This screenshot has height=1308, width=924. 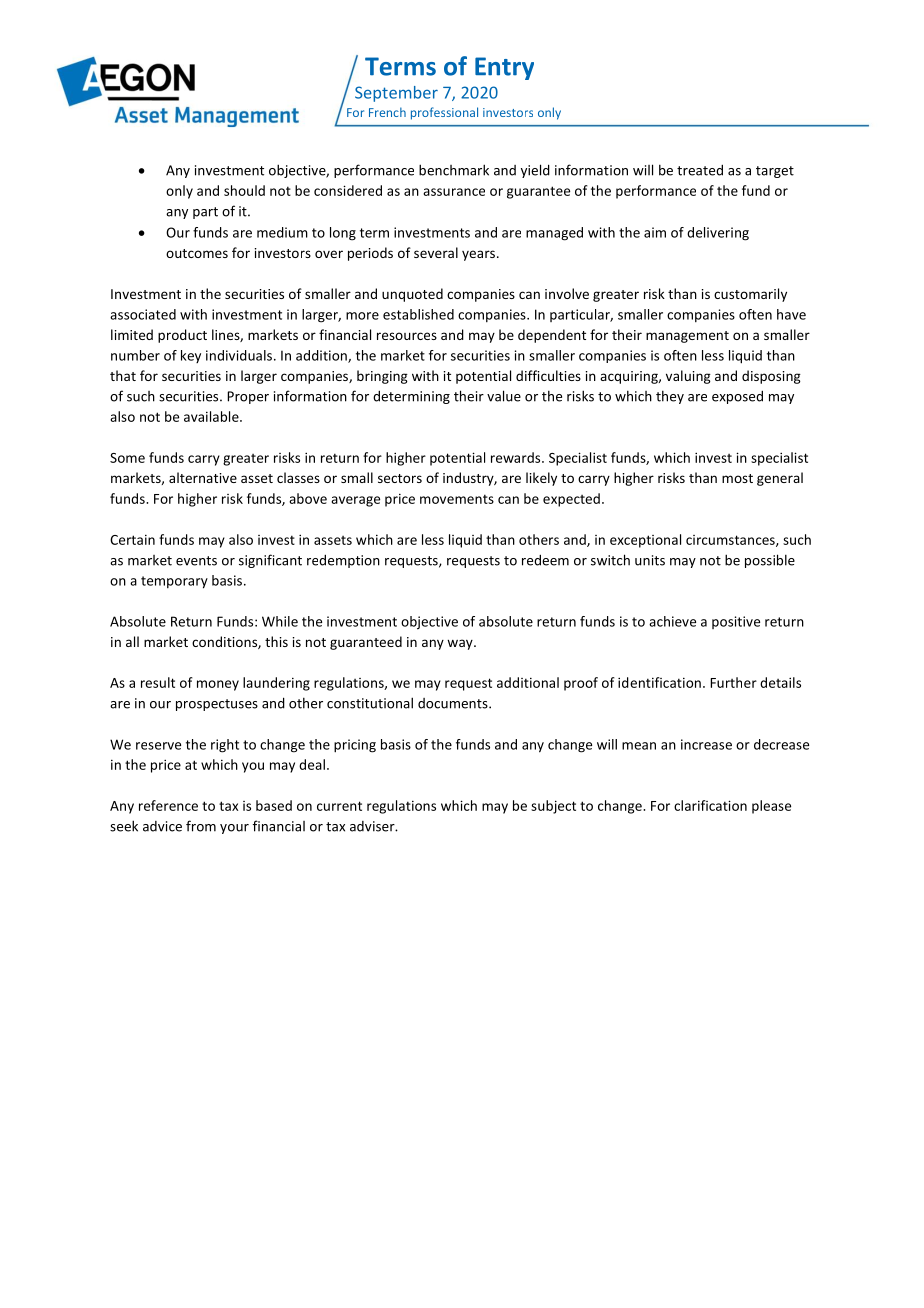 What do you see at coordinates (731, 541) in the screenshot?
I see `circumstances` at bounding box center [731, 541].
